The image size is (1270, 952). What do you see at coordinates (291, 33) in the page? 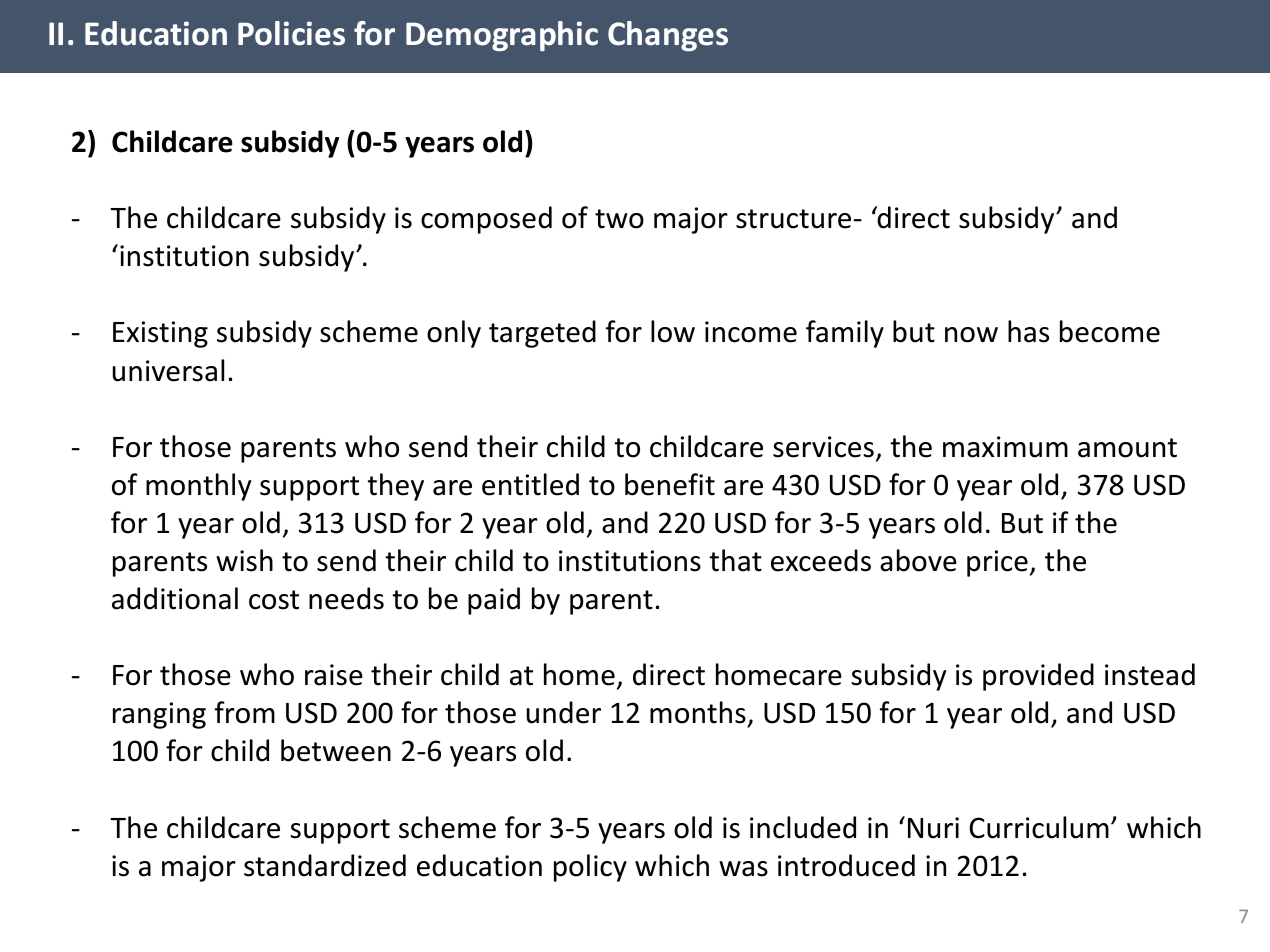
I see `Policies` at bounding box center [291, 33].
